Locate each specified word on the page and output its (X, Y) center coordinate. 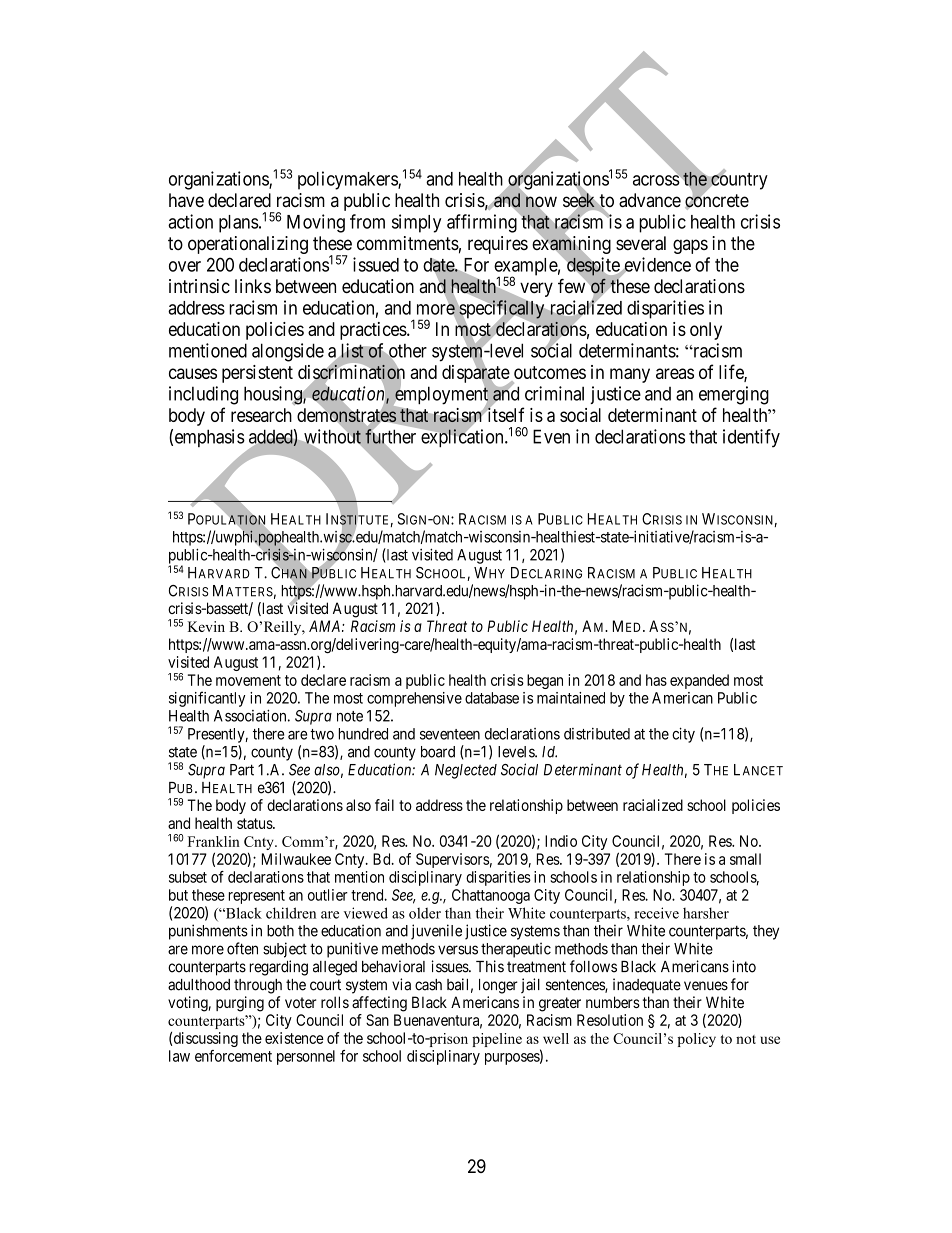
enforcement (233, 1056)
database (492, 698)
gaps (690, 246)
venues (706, 986)
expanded (699, 681)
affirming (482, 223)
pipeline (497, 1040)
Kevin (206, 626)
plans (239, 224)
